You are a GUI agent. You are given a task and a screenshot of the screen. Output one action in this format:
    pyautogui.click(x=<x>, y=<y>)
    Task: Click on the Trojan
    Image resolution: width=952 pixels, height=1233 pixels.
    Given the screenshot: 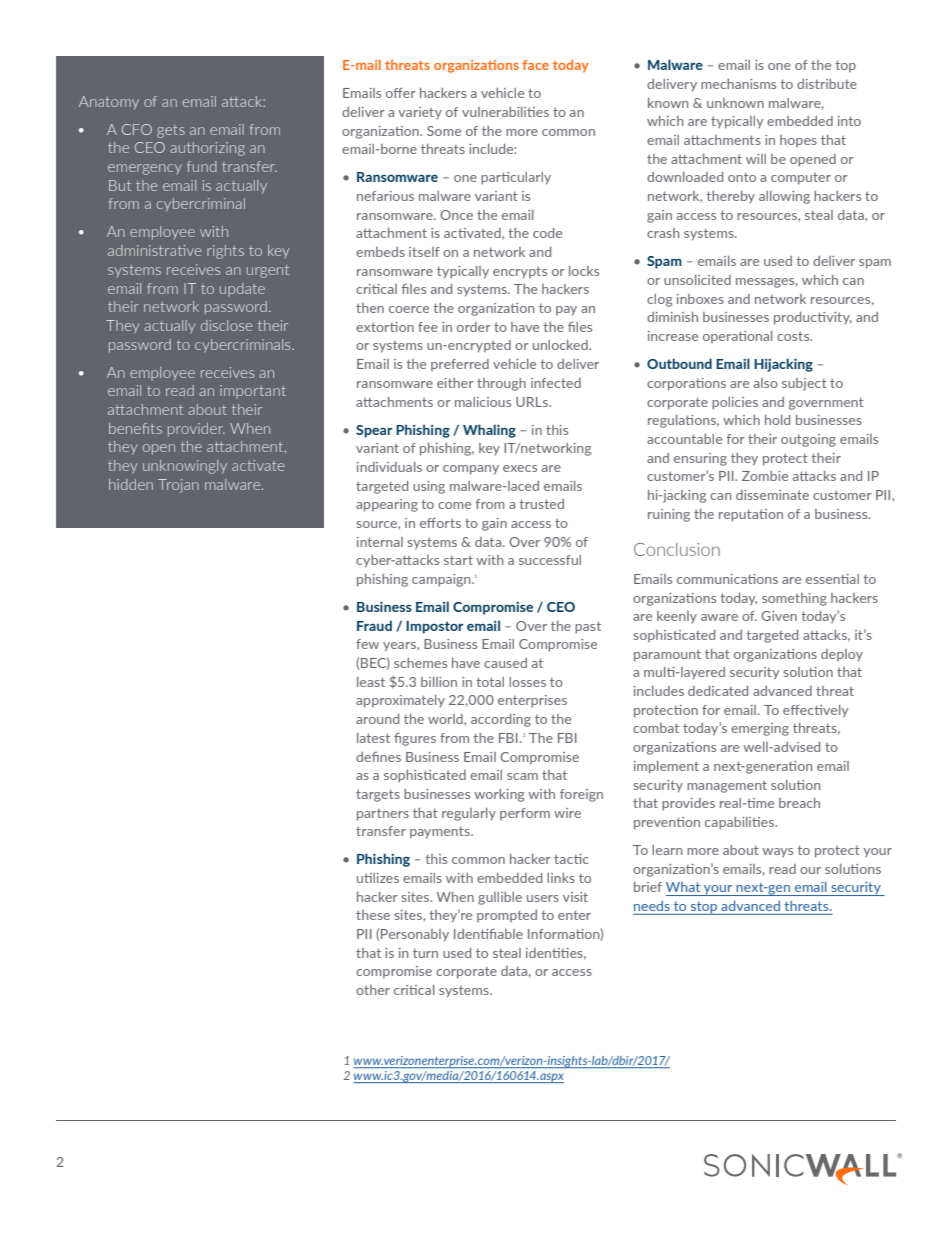 What is the action you would take?
    pyautogui.click(x=178, y=486)
